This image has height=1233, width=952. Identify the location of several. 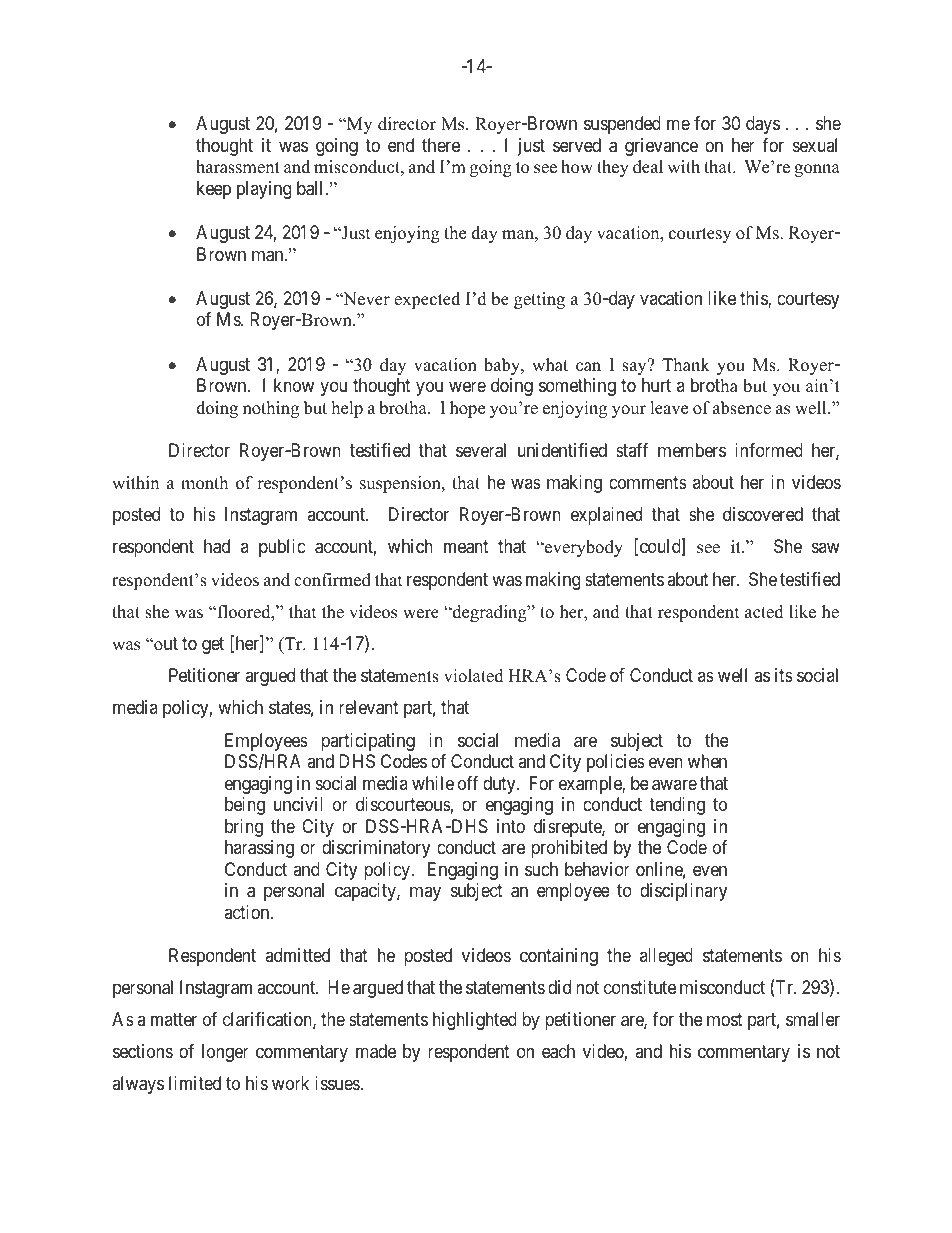
(481, 450).
